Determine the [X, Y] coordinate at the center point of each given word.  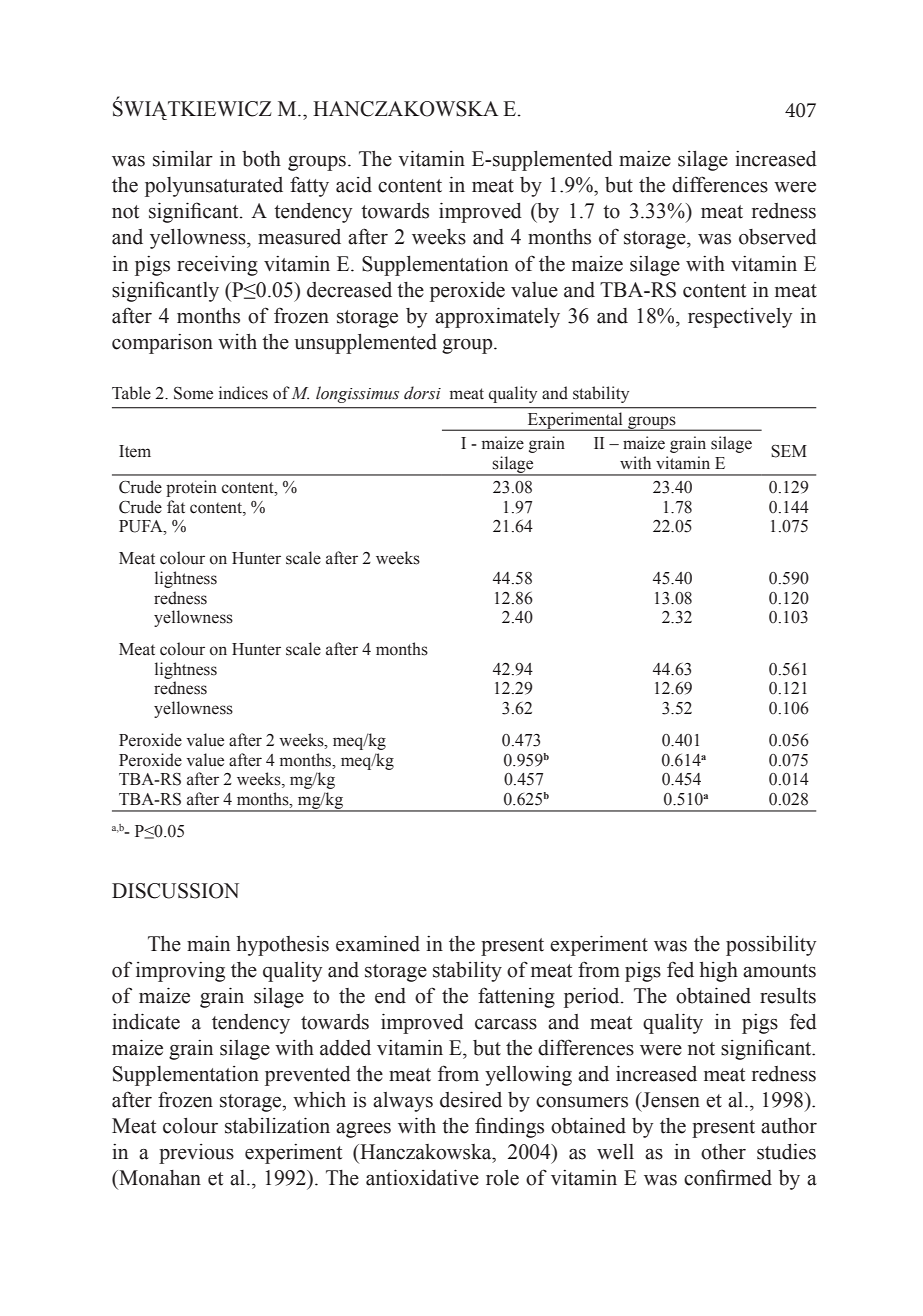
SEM [789, 451]
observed [778, 237]
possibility [771, 946]
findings [509, 1127]
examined [378, 943]
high [719, 972]
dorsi [422, 393]
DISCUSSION [175, 891]
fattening [516, 997]
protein [191, 488]
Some [193, 393]
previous [196, 1154]
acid [354, 185]
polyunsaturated [214, 187]
